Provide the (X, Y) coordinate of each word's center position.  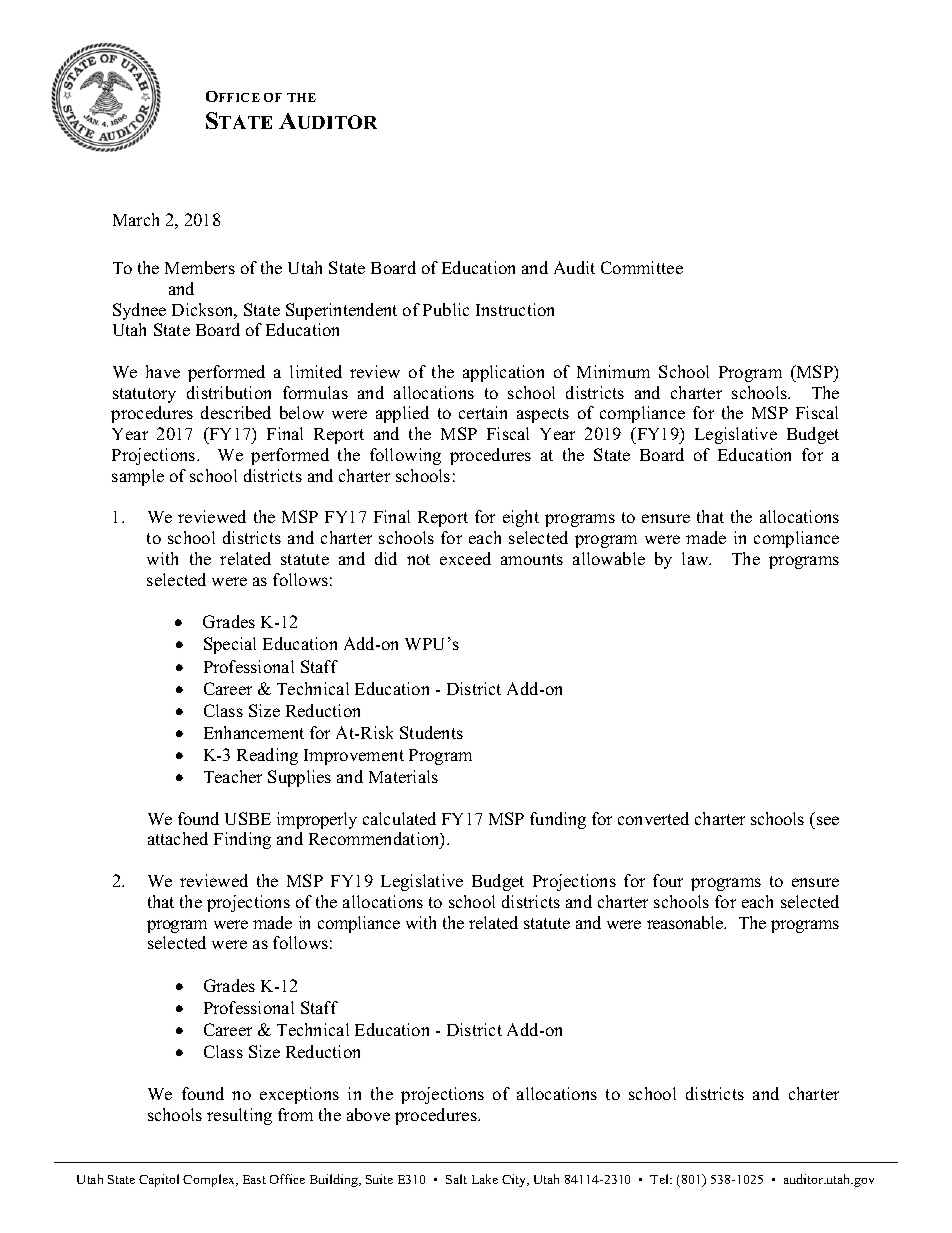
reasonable (686, 922)
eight (521, 518)
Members (200, 267)
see (828, 820)
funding (558, 820)
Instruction (515, 309)
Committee (642, 267)
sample (138, 477)
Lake (485, 1179)
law (696, 558)
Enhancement (254, 732)
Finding (242, 840)
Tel (661, 1179)
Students (431, 732)
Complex (210, 1180)
